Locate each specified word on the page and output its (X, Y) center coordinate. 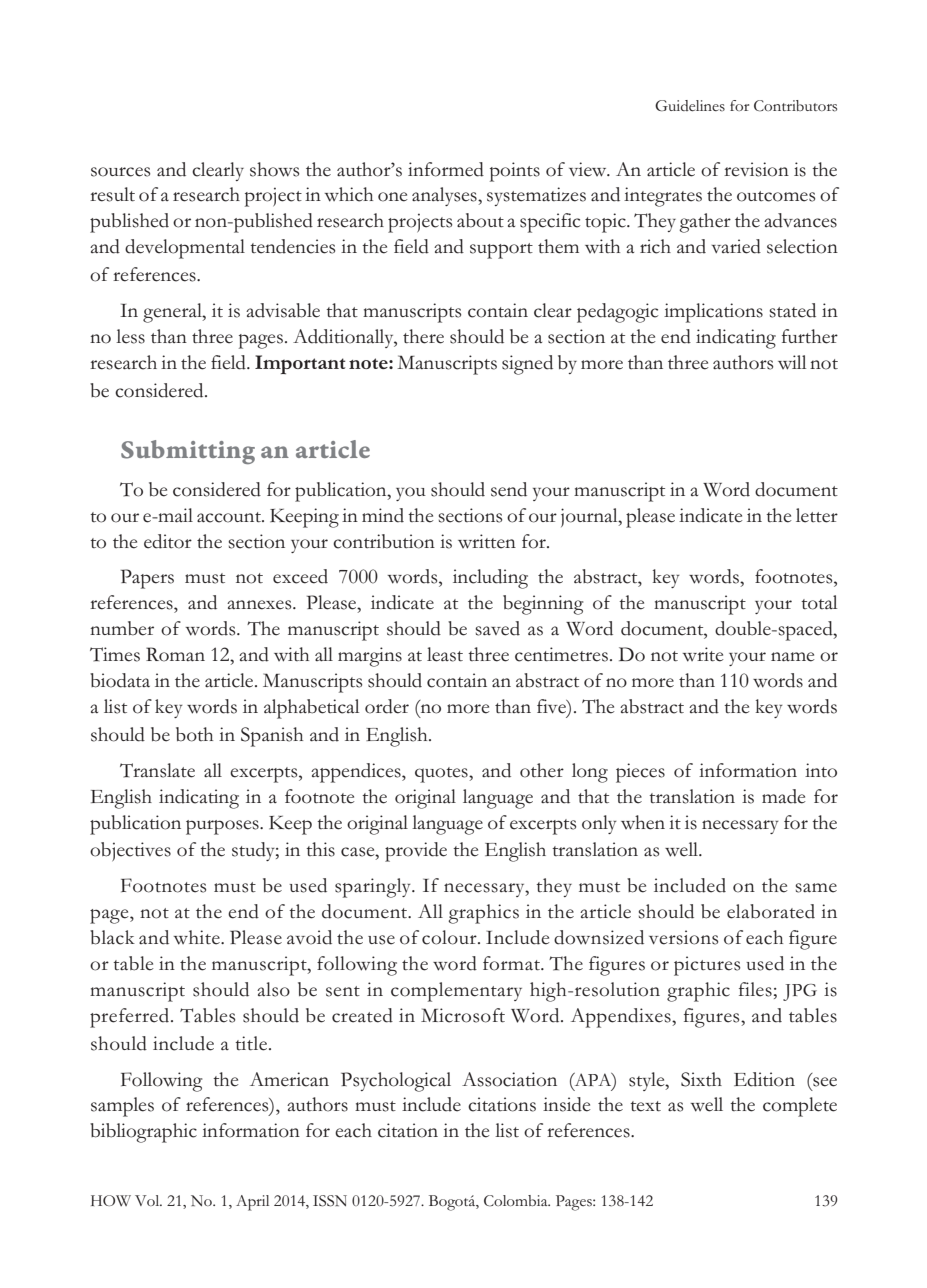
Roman (175, 654)
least (445, 654)
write (703, 654)
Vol (148, 1200)
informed (446, 169)
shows (274, 169)
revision (756, 169)
